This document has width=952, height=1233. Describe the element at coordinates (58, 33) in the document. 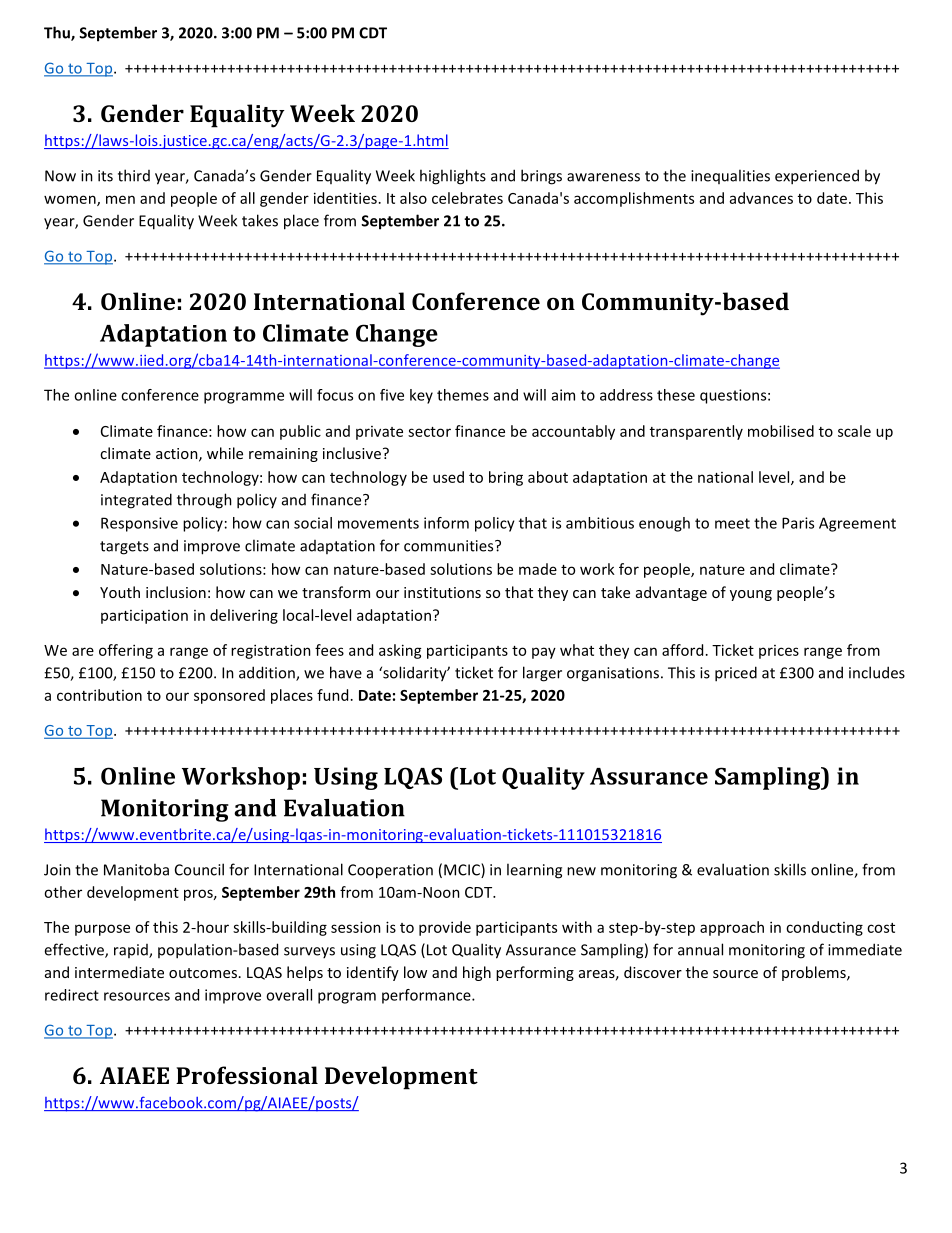

I see `Thu` at that location.
